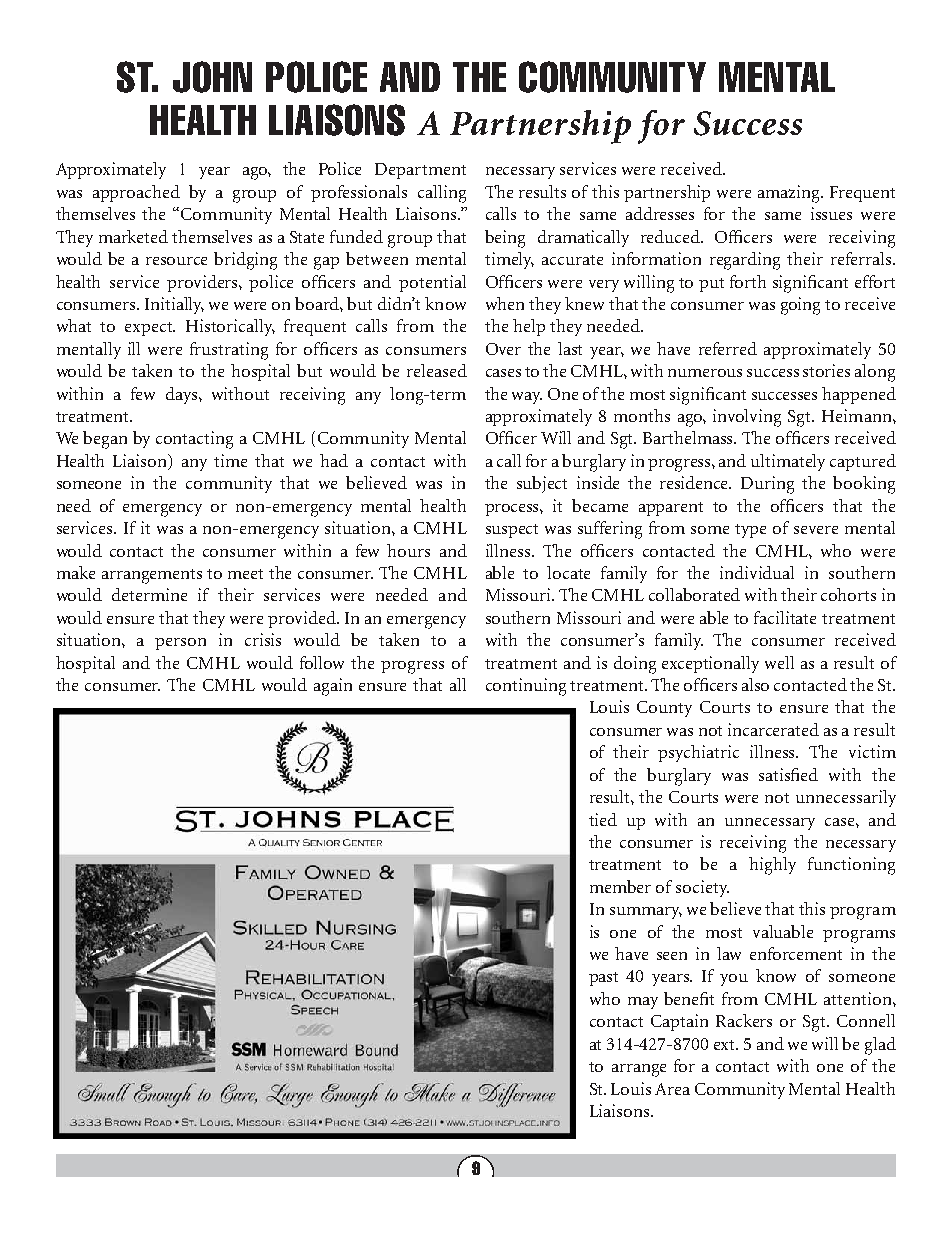  I want to click on amazing, so click(790, 194).
